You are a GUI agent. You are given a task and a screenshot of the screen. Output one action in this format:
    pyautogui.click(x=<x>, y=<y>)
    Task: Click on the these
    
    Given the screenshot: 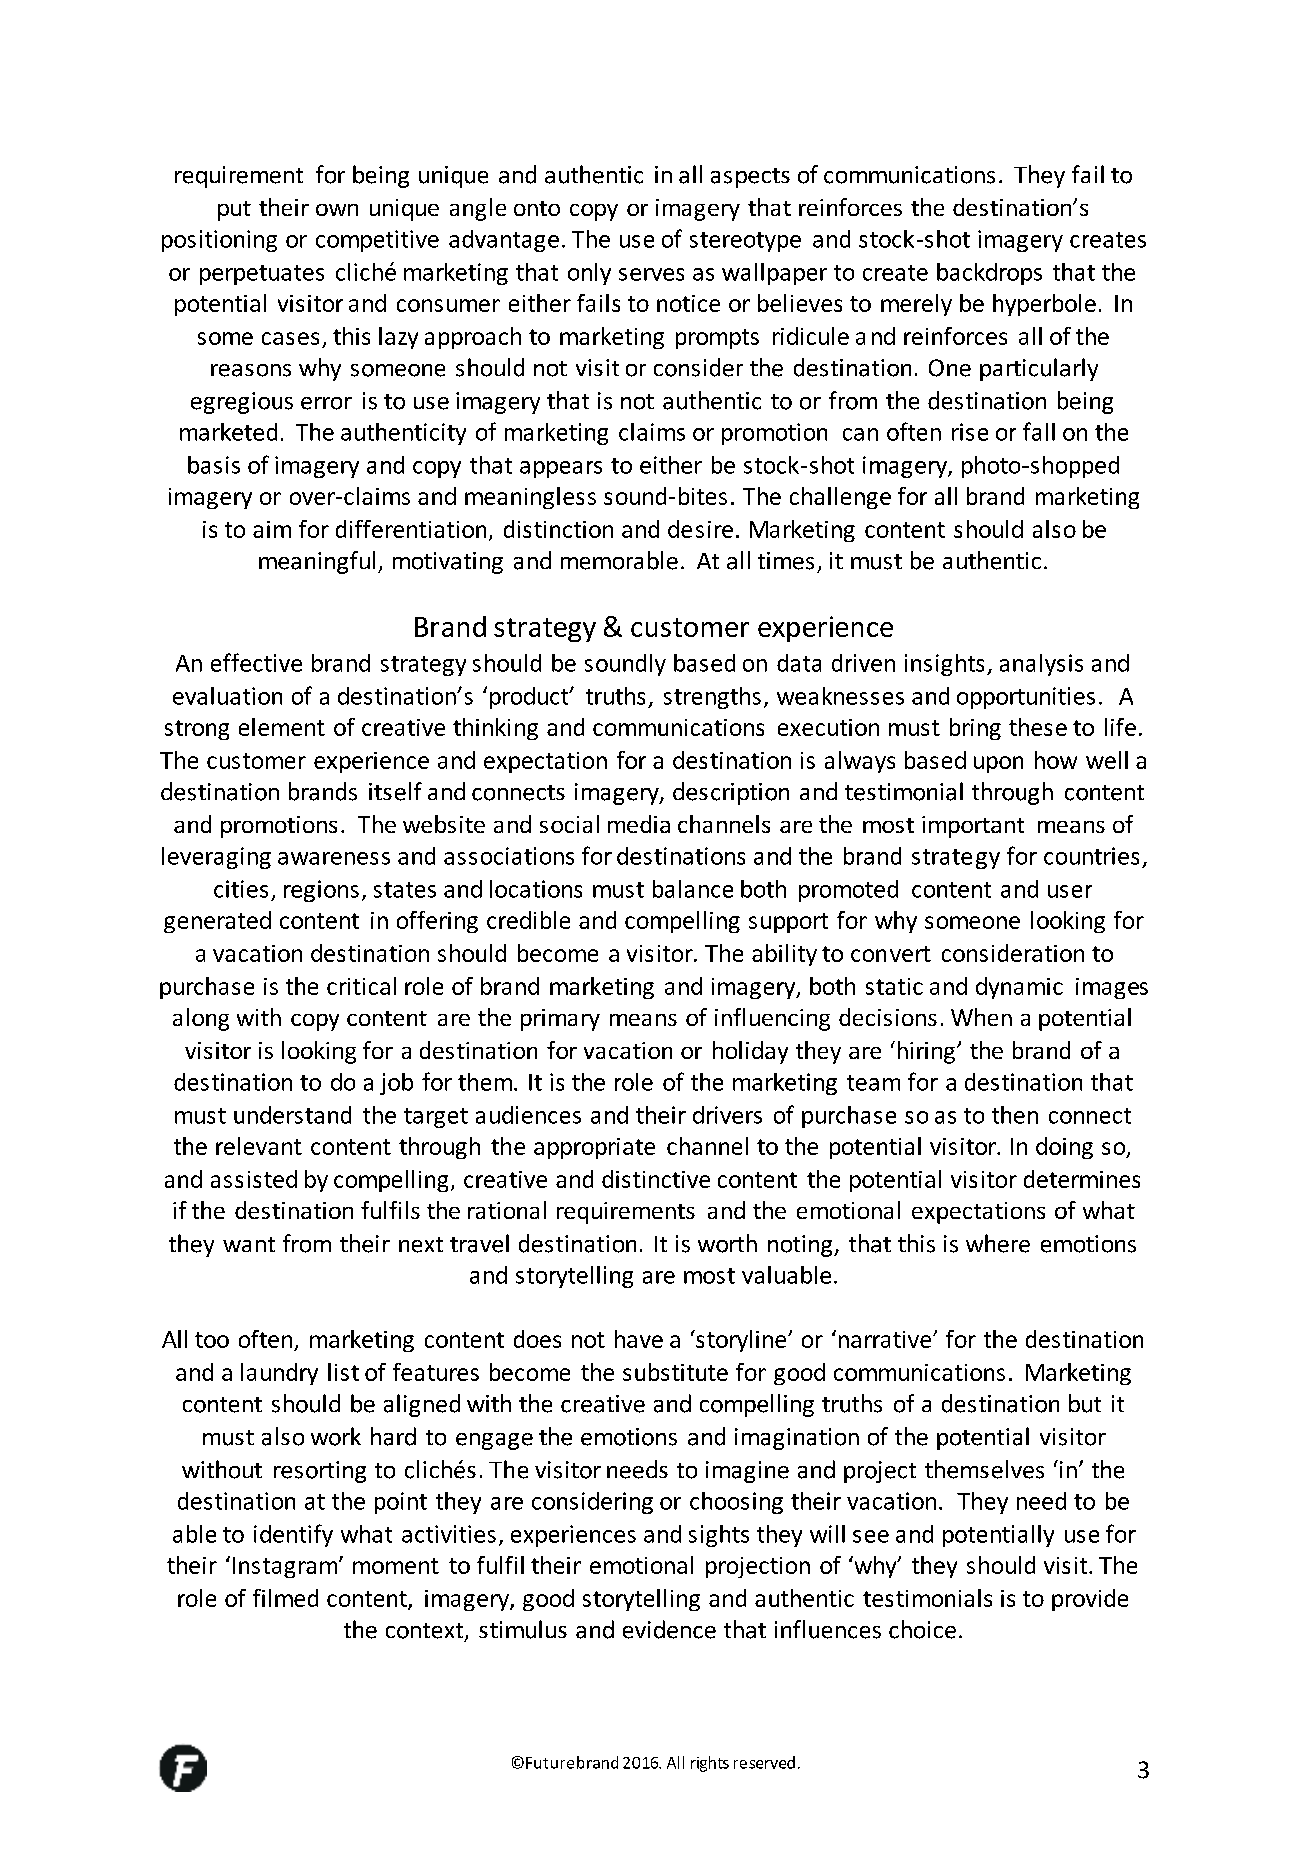 What is the action you would take?
    pyautogui.click(x=1038, y=727)
